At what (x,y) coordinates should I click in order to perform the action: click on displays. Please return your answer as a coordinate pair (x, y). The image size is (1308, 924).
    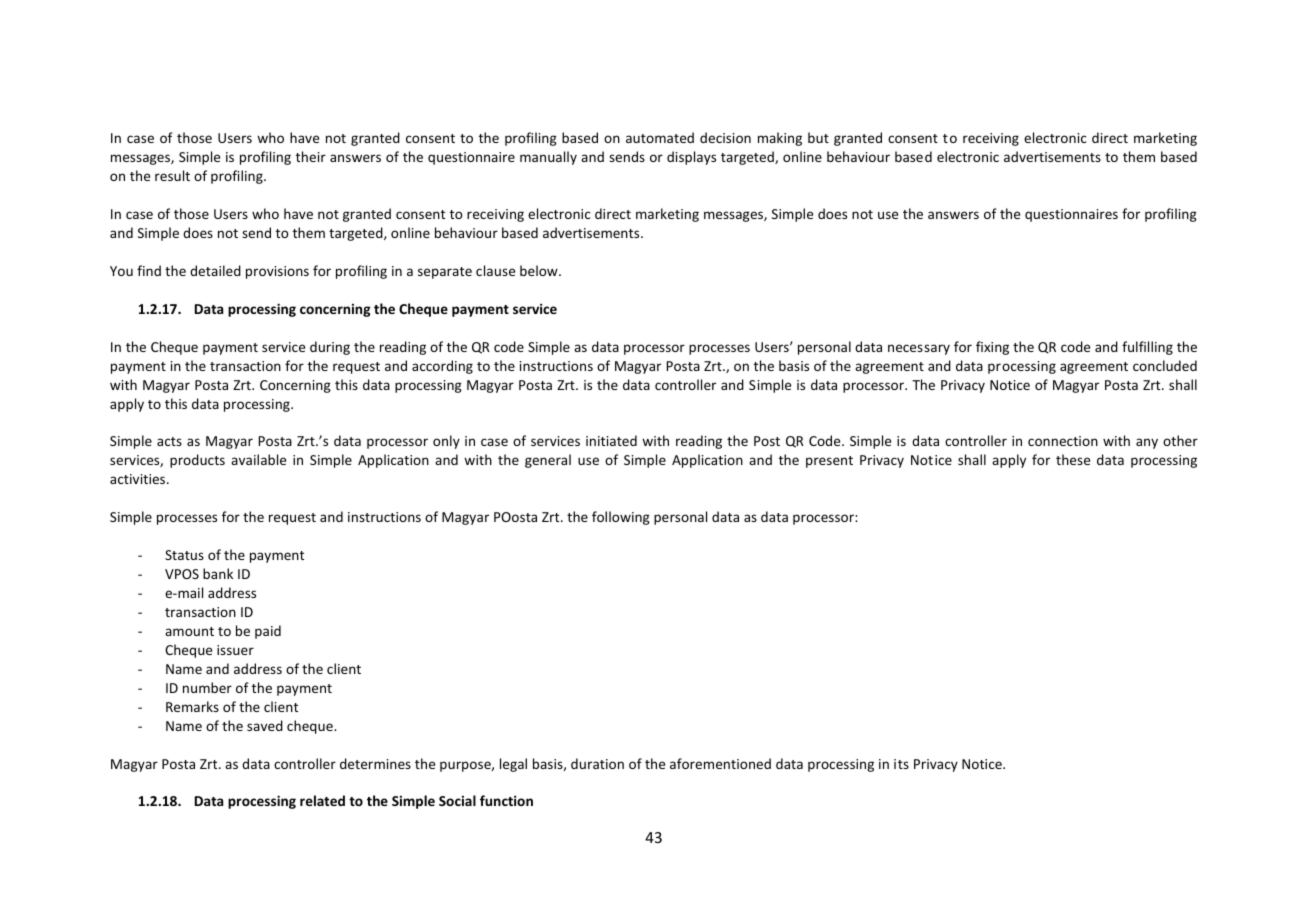
    Looking at the image, I should click on (691, 158).
